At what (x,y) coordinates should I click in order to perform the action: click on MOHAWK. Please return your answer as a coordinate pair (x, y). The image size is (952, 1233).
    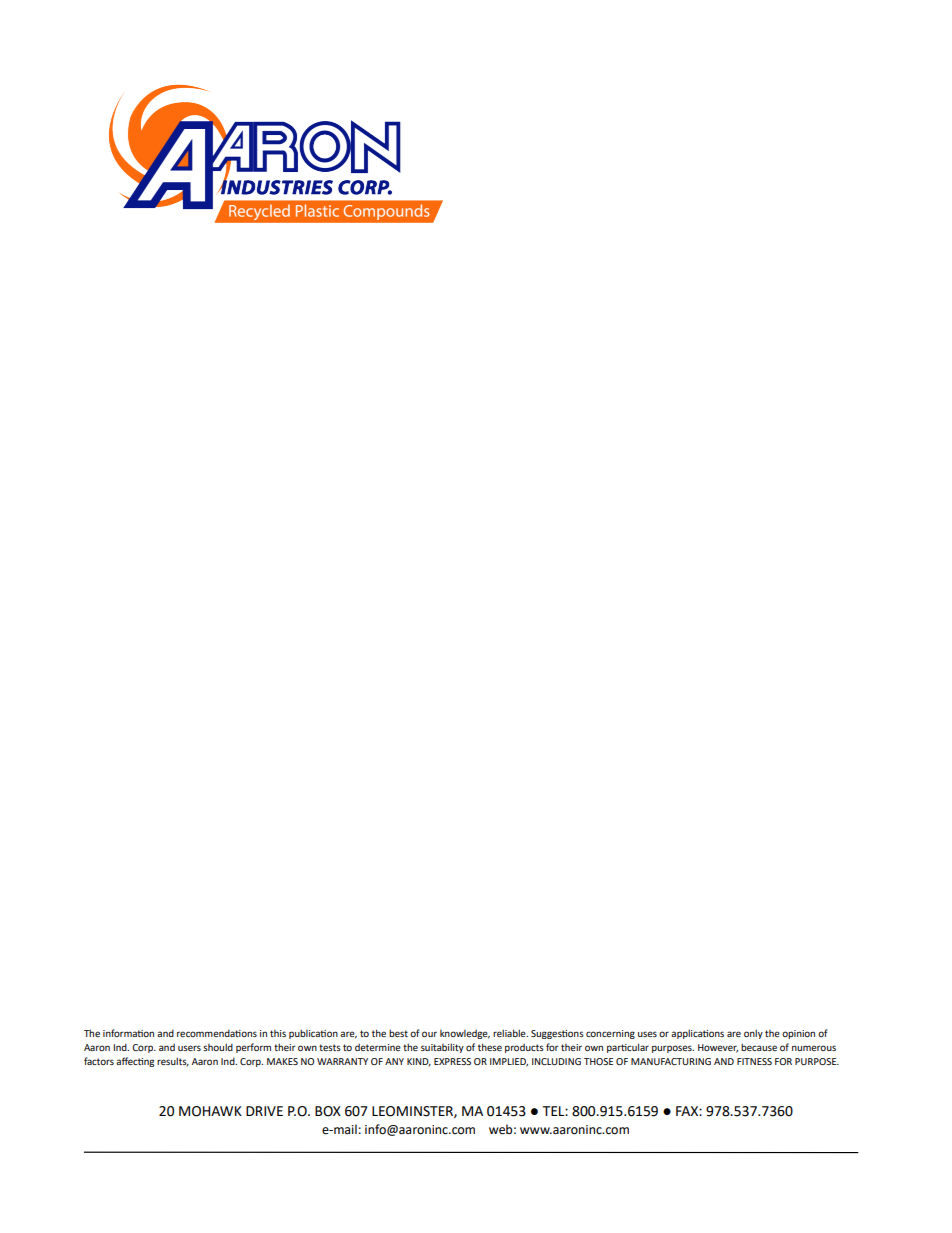
    Looking at the image, I should click on (210, 1111).
